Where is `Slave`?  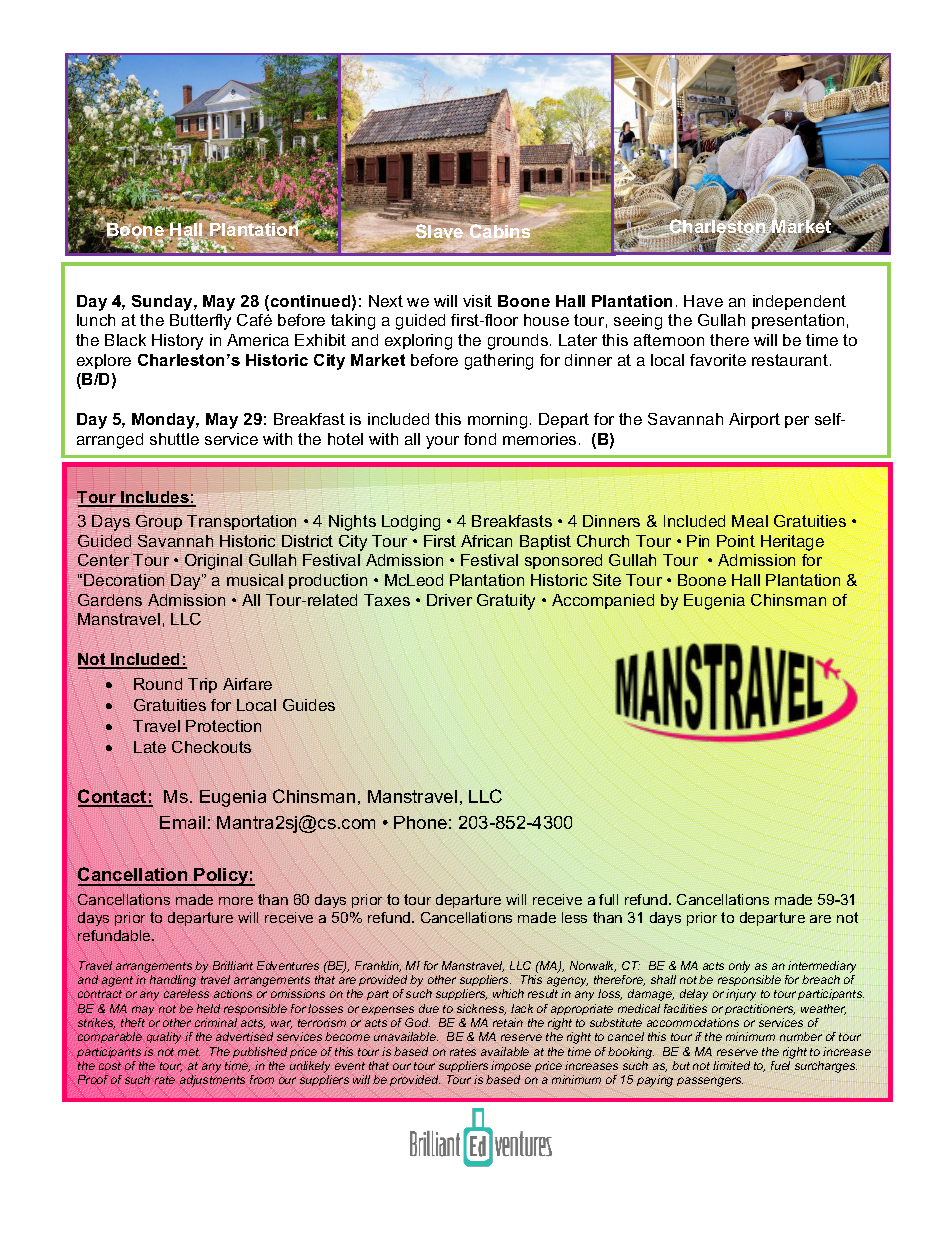 Slave is located at coordinates (439, 232).
